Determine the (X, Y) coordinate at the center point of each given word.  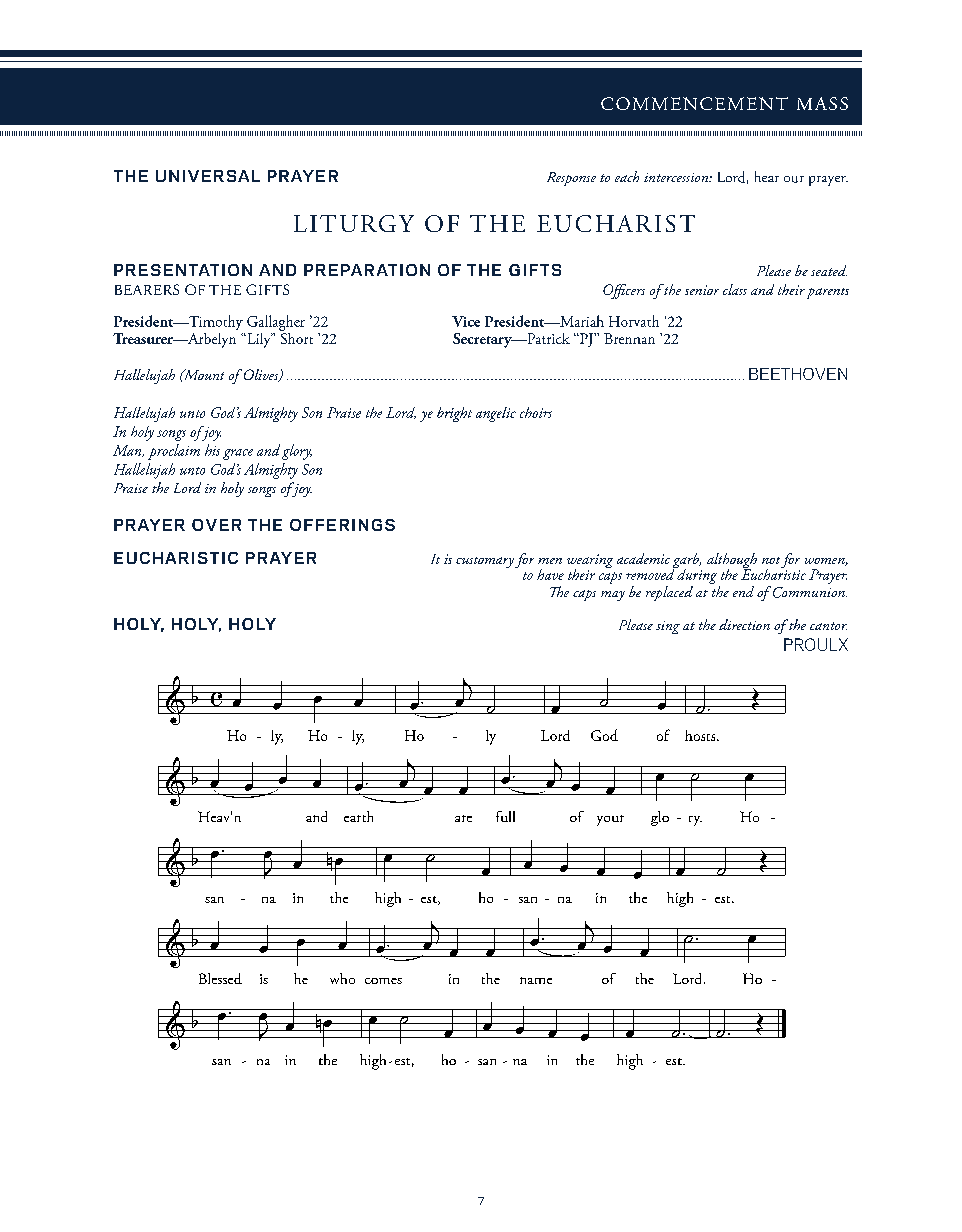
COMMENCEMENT (694, 103)
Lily (259, 340)
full (505, 816)
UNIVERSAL (208, 176)
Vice (466, 321)
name (536, 980)
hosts (701, 735)
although (732, 562)
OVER (216, 525)
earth (358, 816)
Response (571, 179)
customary (485, 562)
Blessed (220, 978)
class (735, 289)
